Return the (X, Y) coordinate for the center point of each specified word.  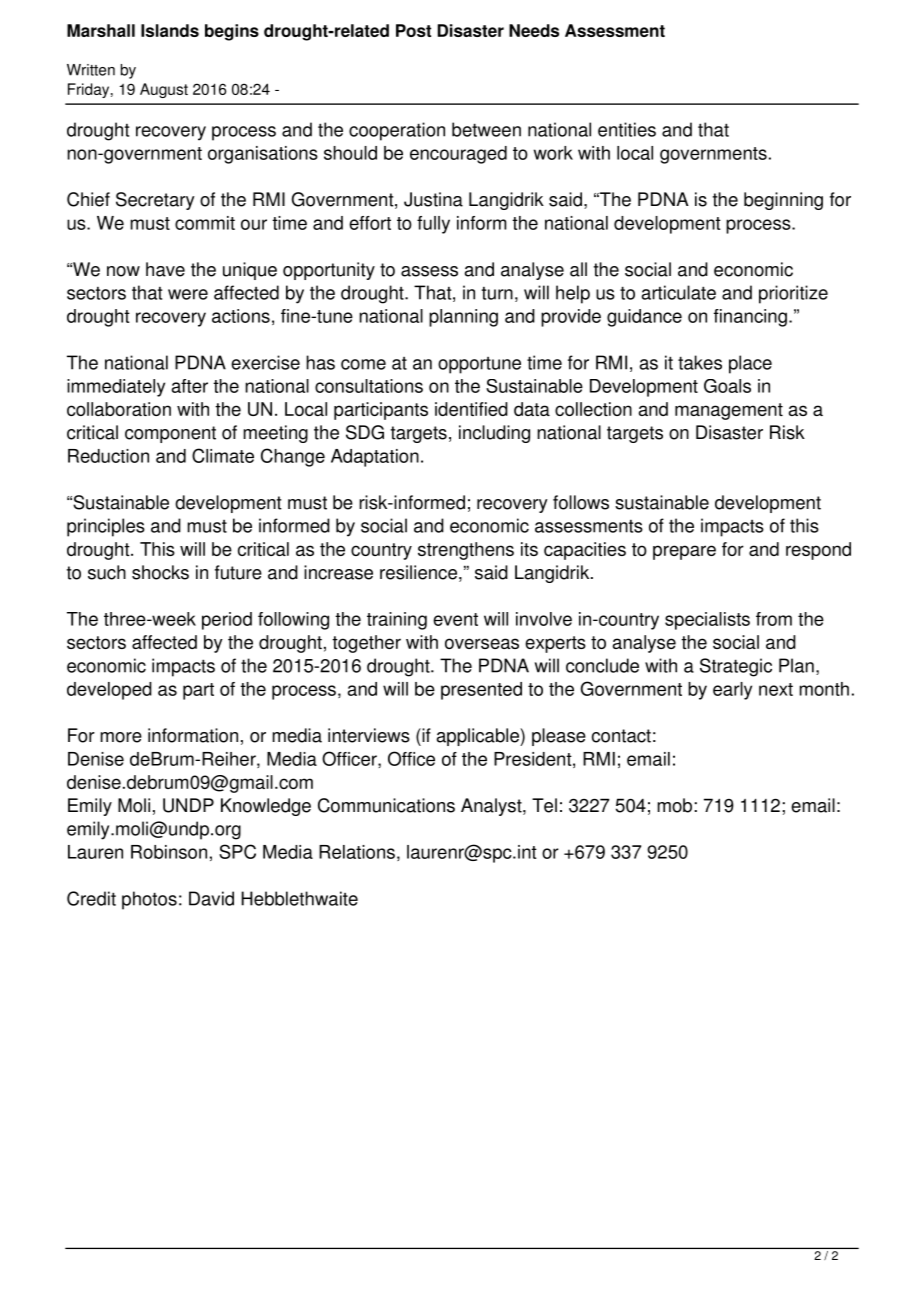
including (494, 434)
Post (413, 30)
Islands (170, 30)
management (729, 411)
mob (676, 805)
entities (627, 129)
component (170, 434)
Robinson (169, 852)
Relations (357, 852)
